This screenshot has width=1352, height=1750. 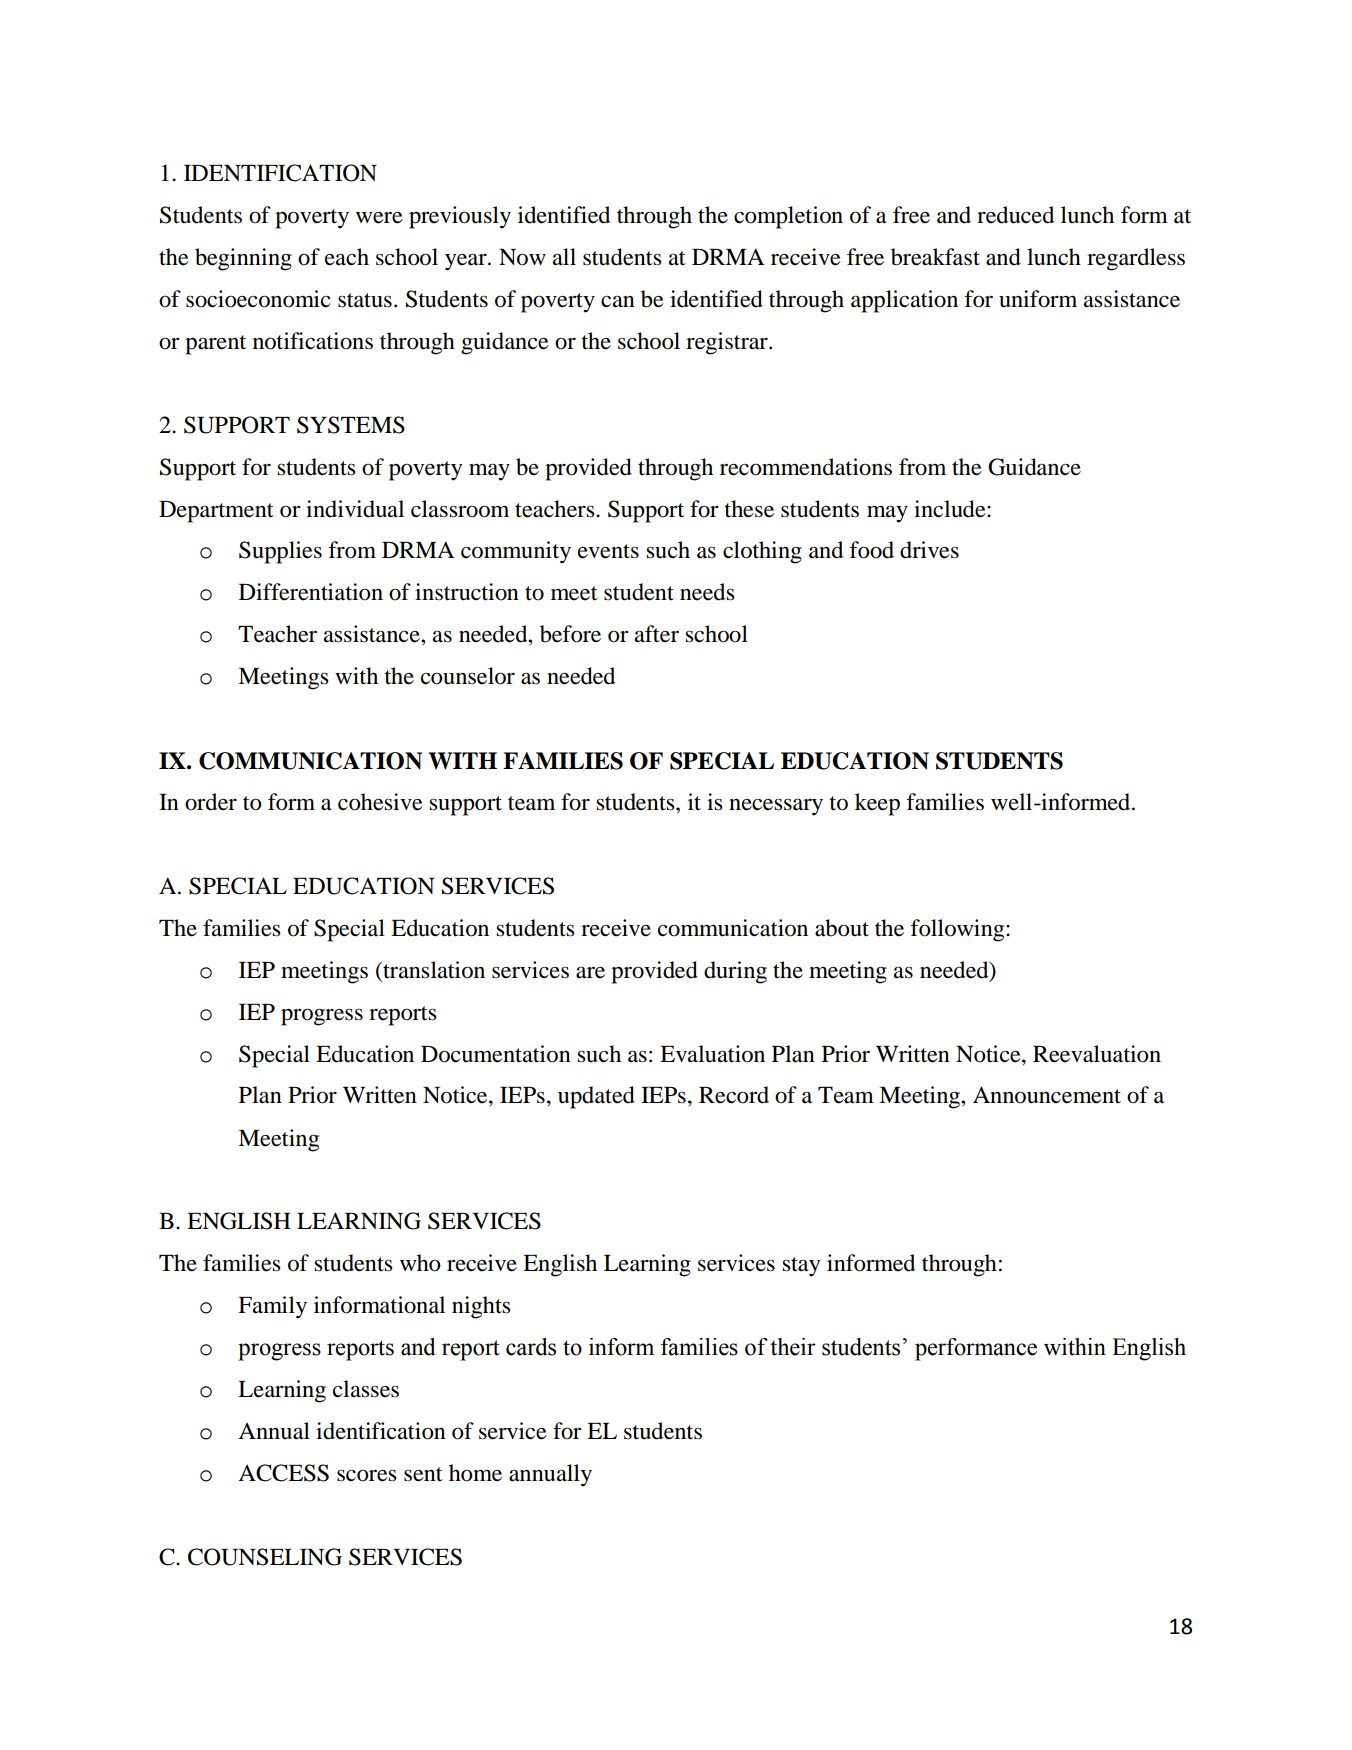 I want to click on their, so click(x=793, y=1347).
